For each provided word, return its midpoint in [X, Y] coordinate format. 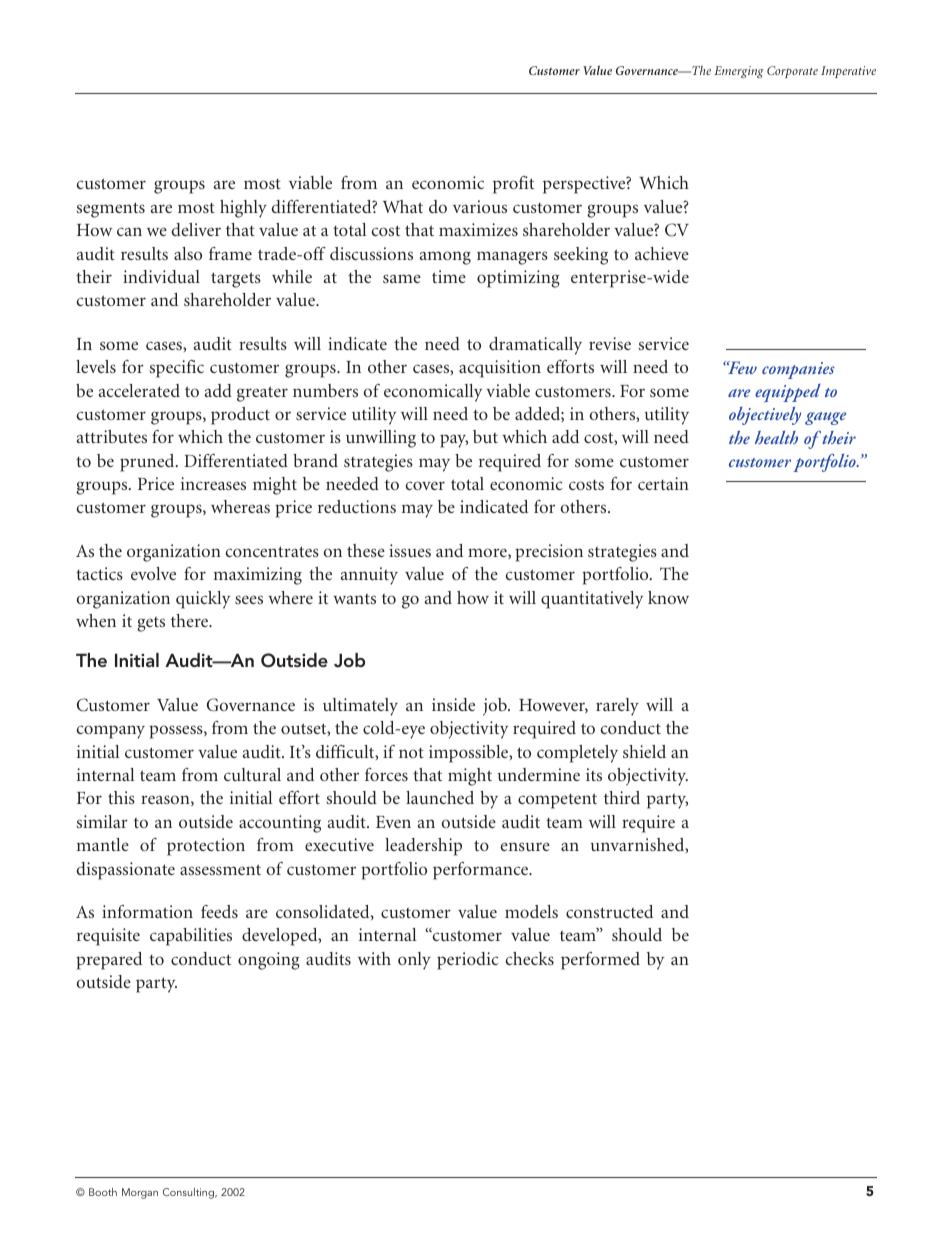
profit [513, 185]
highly [243, 209]
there [191, 620]
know [668, 597]
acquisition [500, 369]
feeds [219, 911]
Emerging [739, 72]
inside [453, 704]
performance [481, 871]
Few [742, 367]
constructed [609, 911]
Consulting [189, 1193]
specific [176, 369]
